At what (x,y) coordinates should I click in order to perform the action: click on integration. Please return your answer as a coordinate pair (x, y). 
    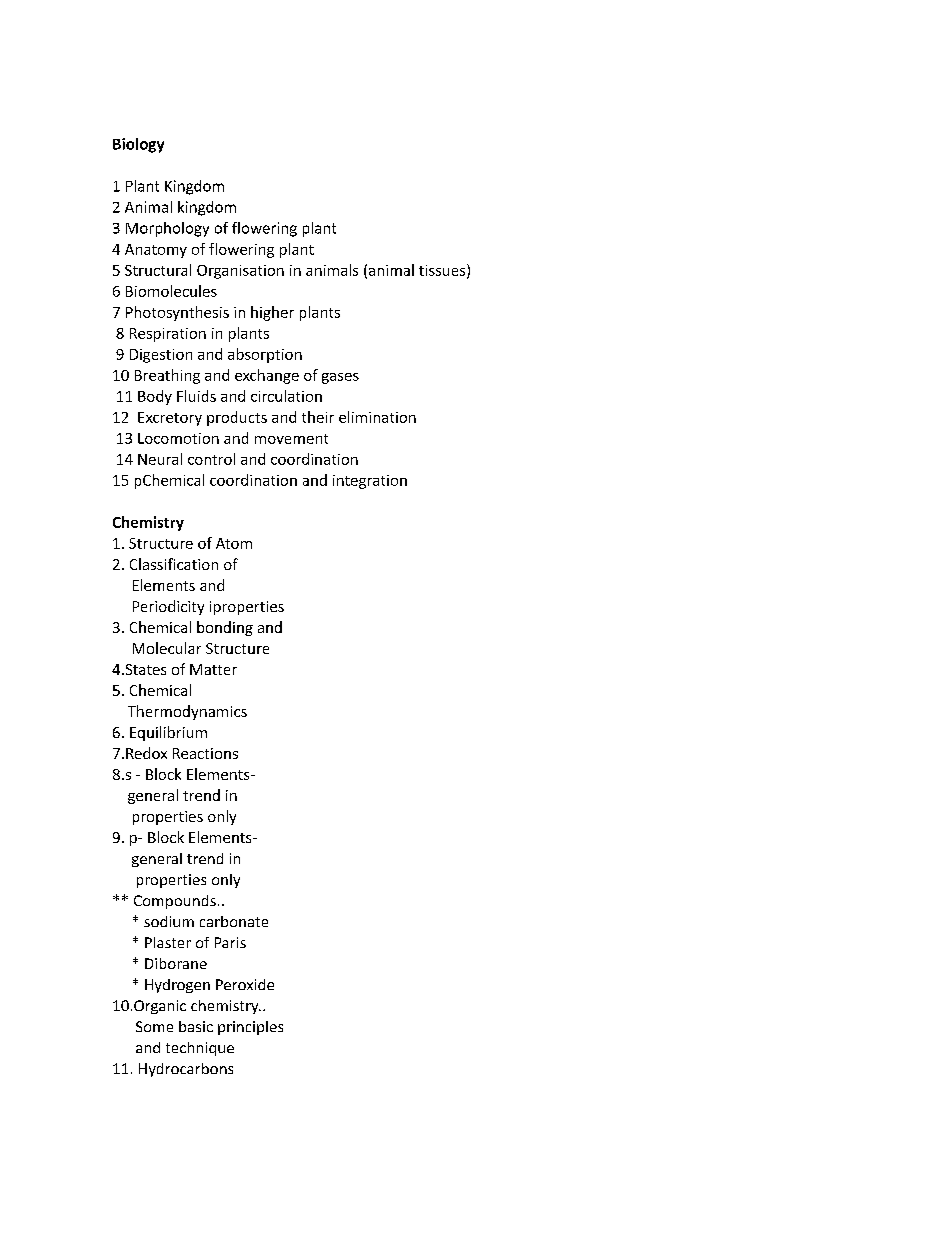
    Looking at the image, I should click on (370, 482).
